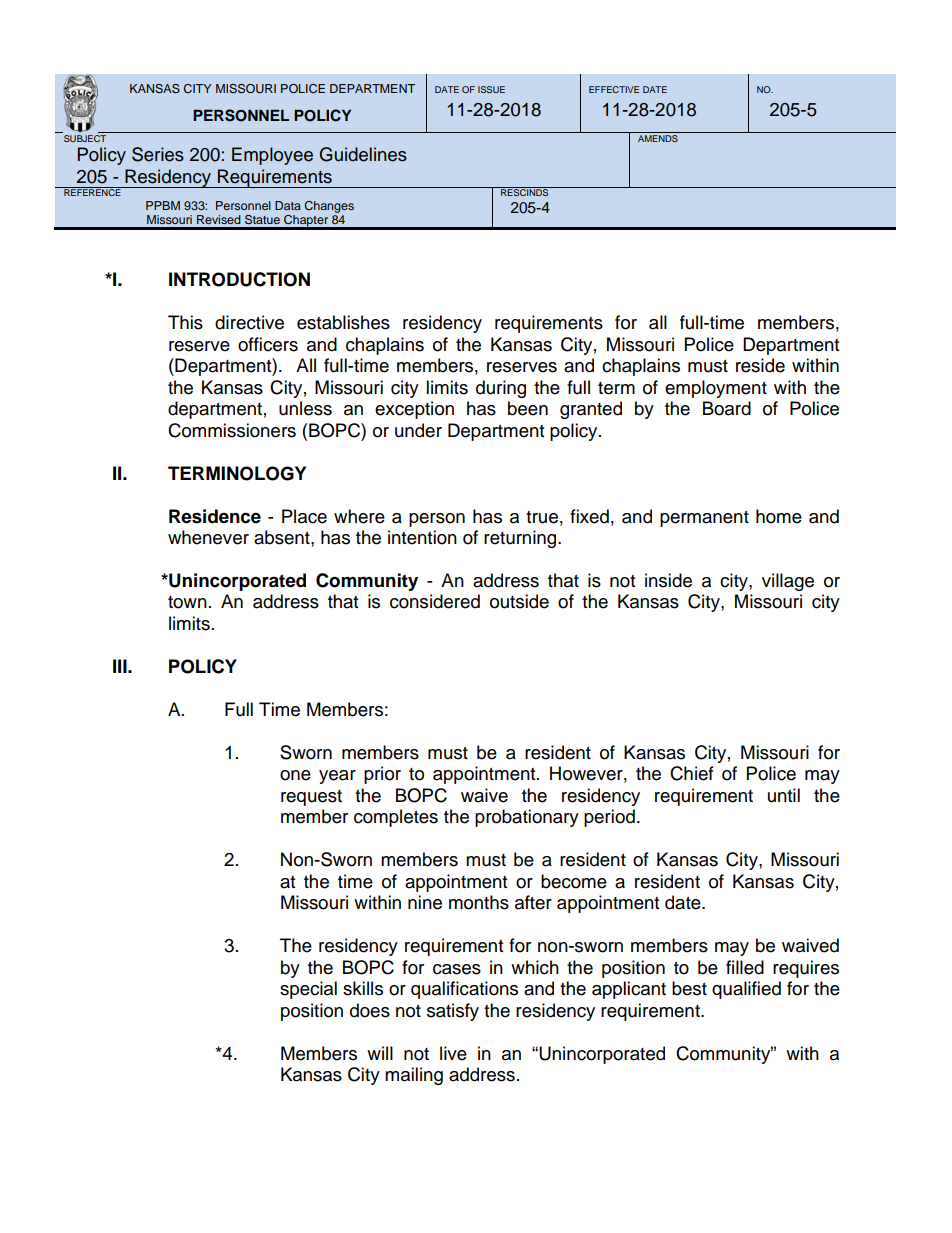 This screenshot has width=952, height=1233. Describe the element at coordinates (185, 322) in the screenshot. I see `This` at that location.
